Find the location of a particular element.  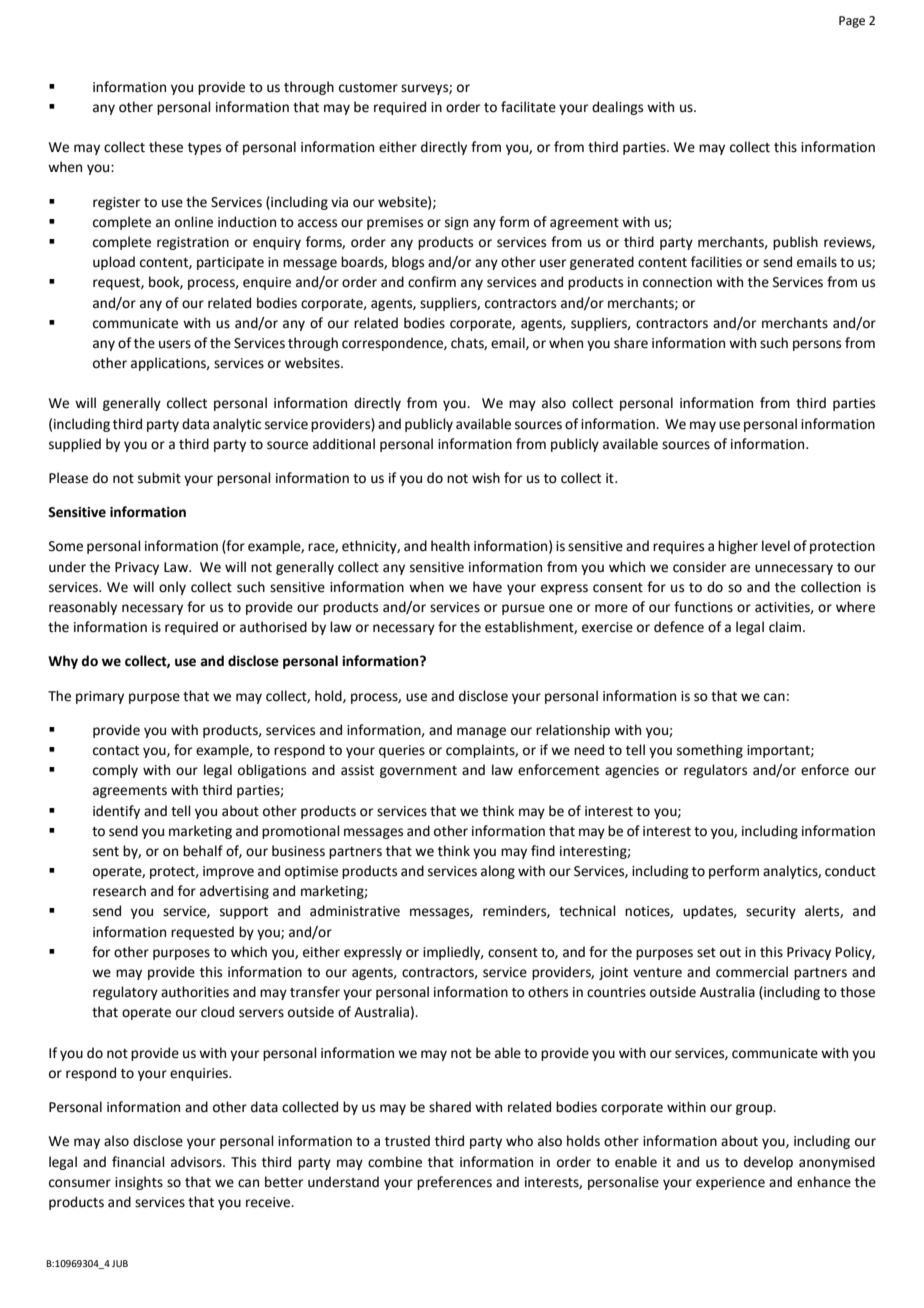

financial is located at coordinates (138, 1162).
